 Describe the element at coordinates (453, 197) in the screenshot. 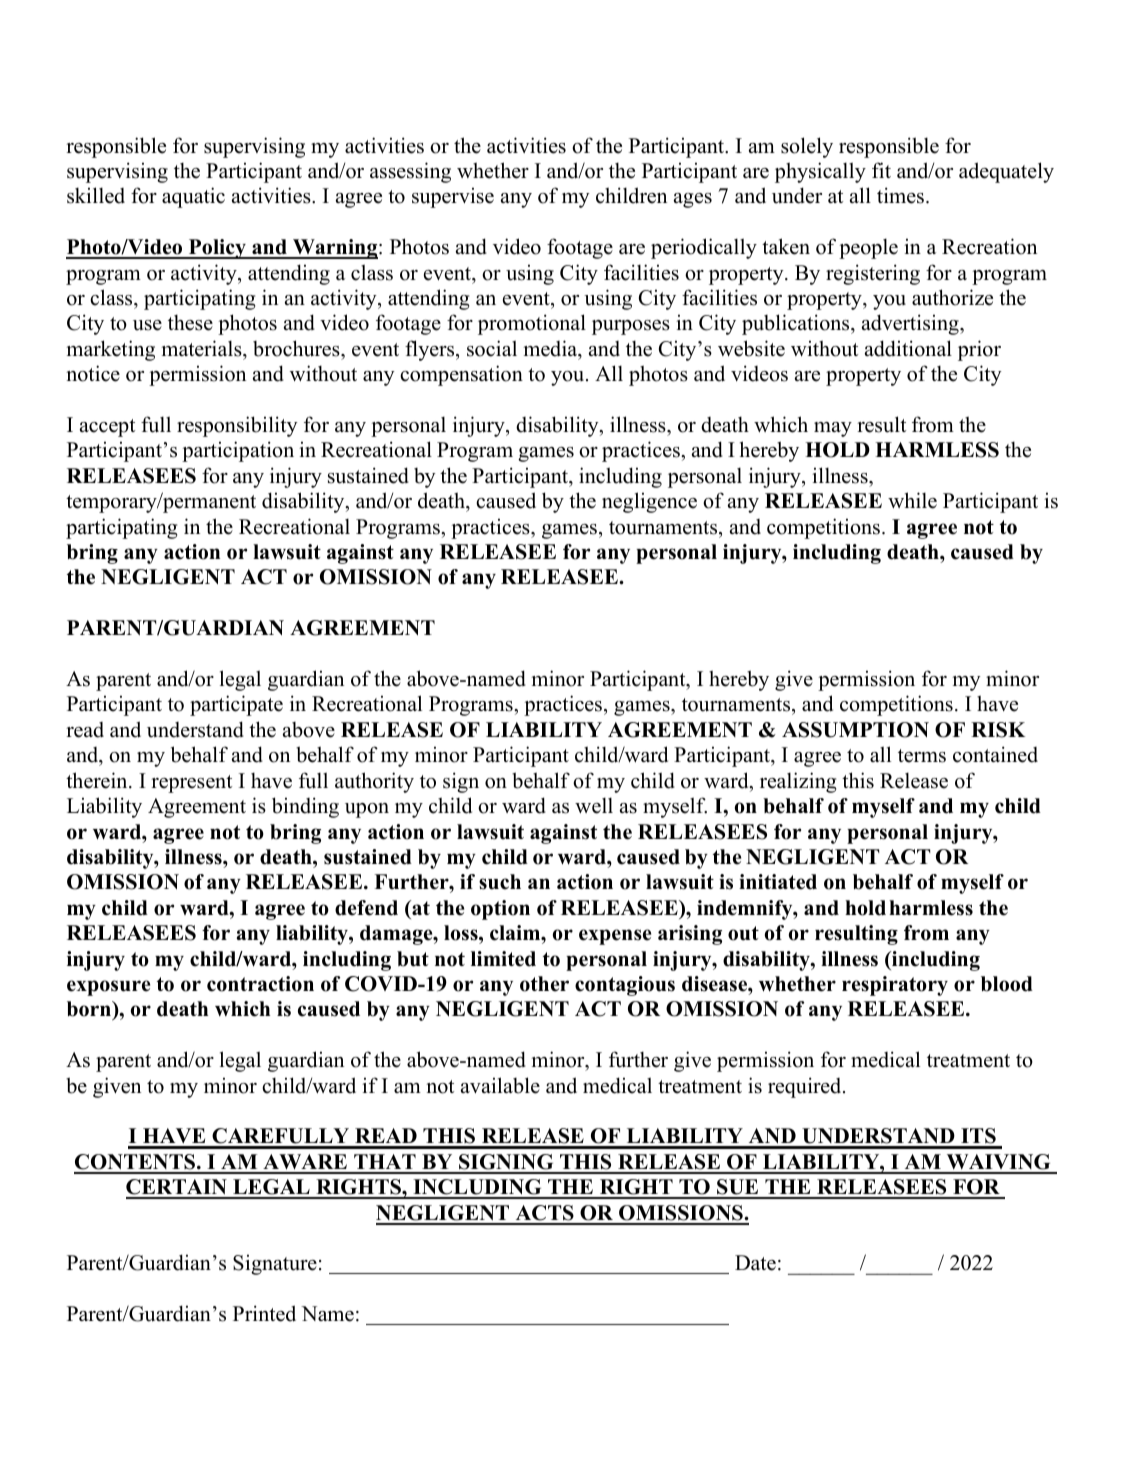

I see `supervise` at that location.
